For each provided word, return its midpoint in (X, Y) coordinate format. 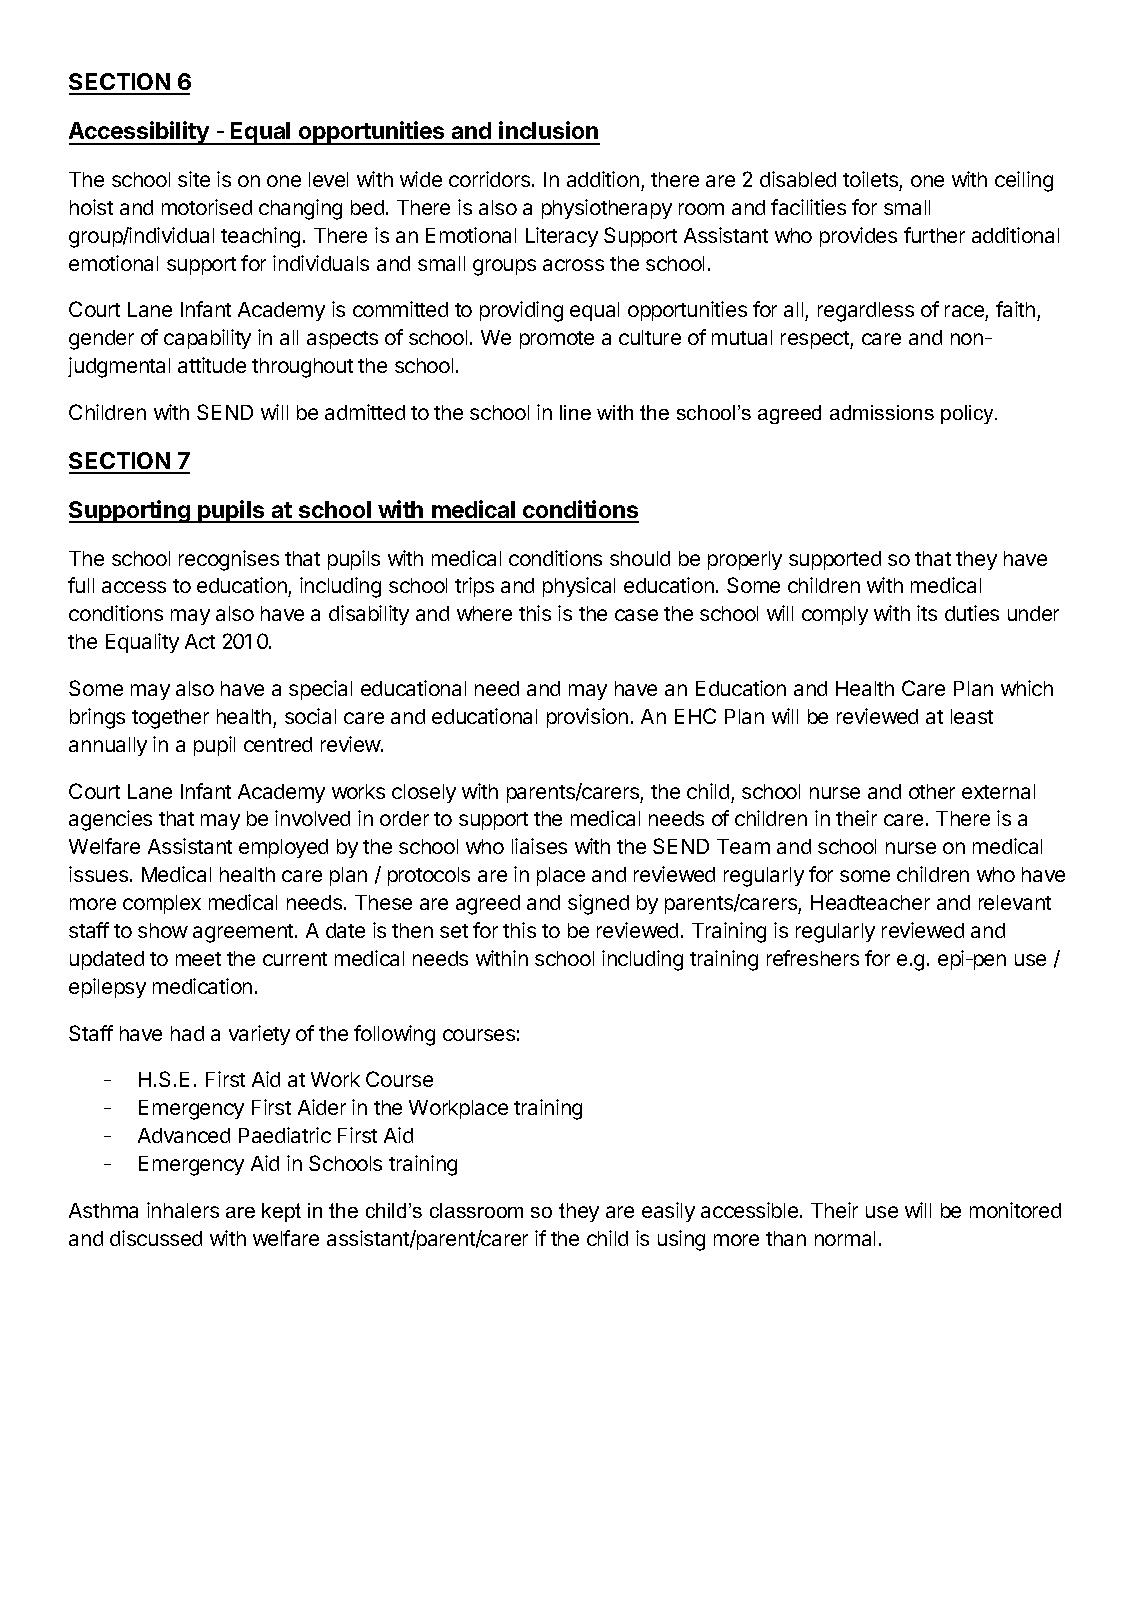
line (575, 412)
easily (668, 1212)
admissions (882, 412)
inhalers (183, 1210)
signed (598, 904)
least (972, 716)
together (170, 719)
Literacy (562, 237)
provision (587, 718)
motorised (207, 207)
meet (198, 959)
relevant (1015, 902)
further (934, 235)
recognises (229, 560)
